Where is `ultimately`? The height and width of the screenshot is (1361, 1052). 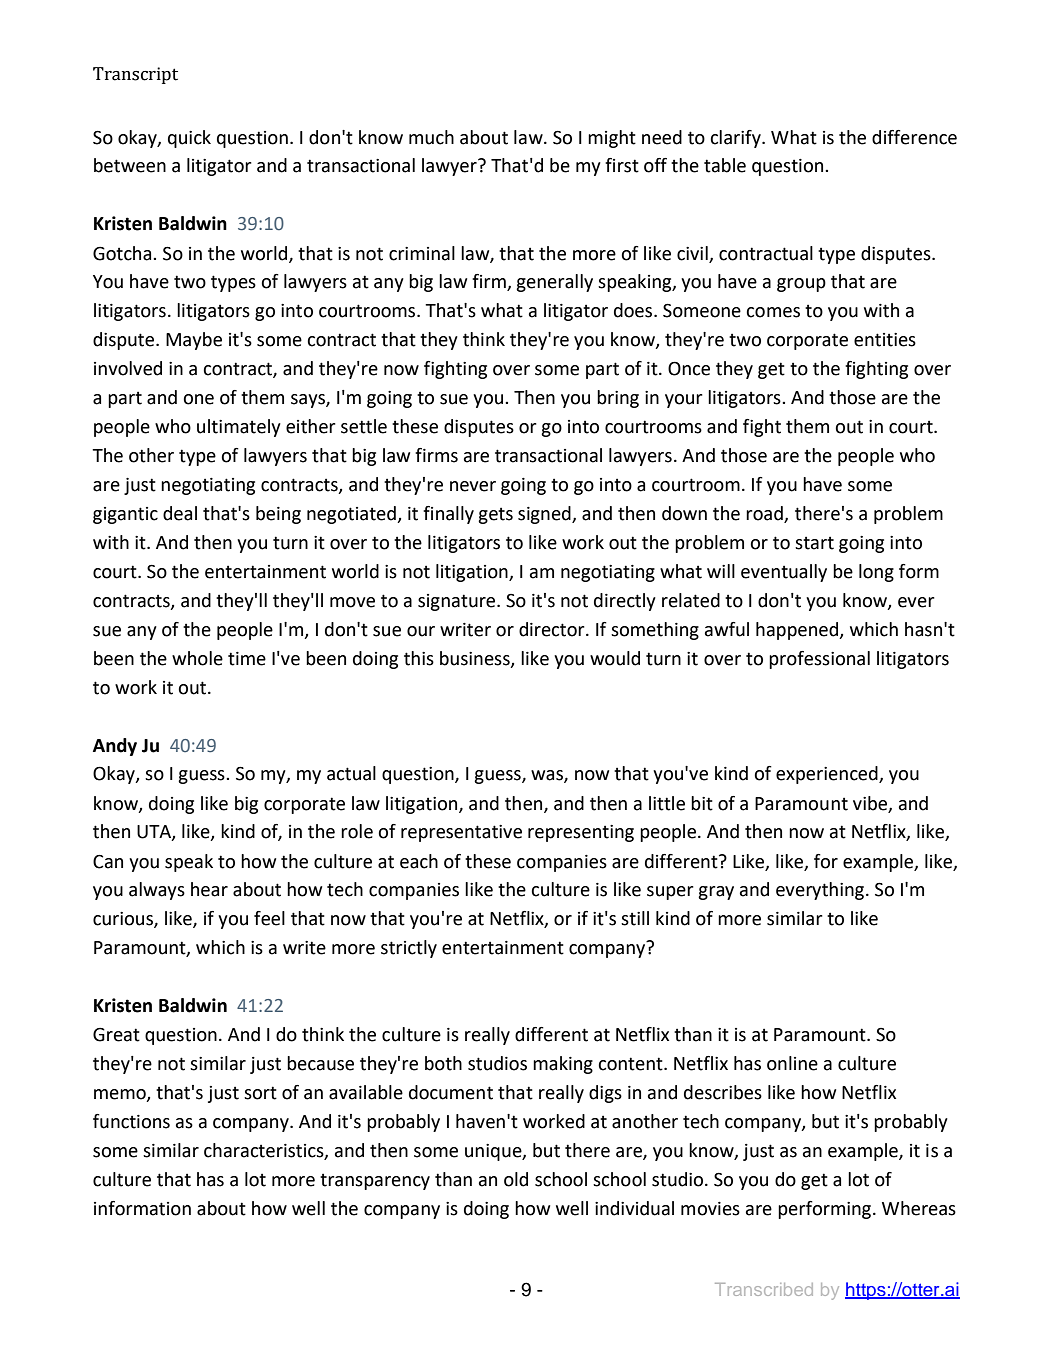
ultimately is located at coordinates (239, 428).
